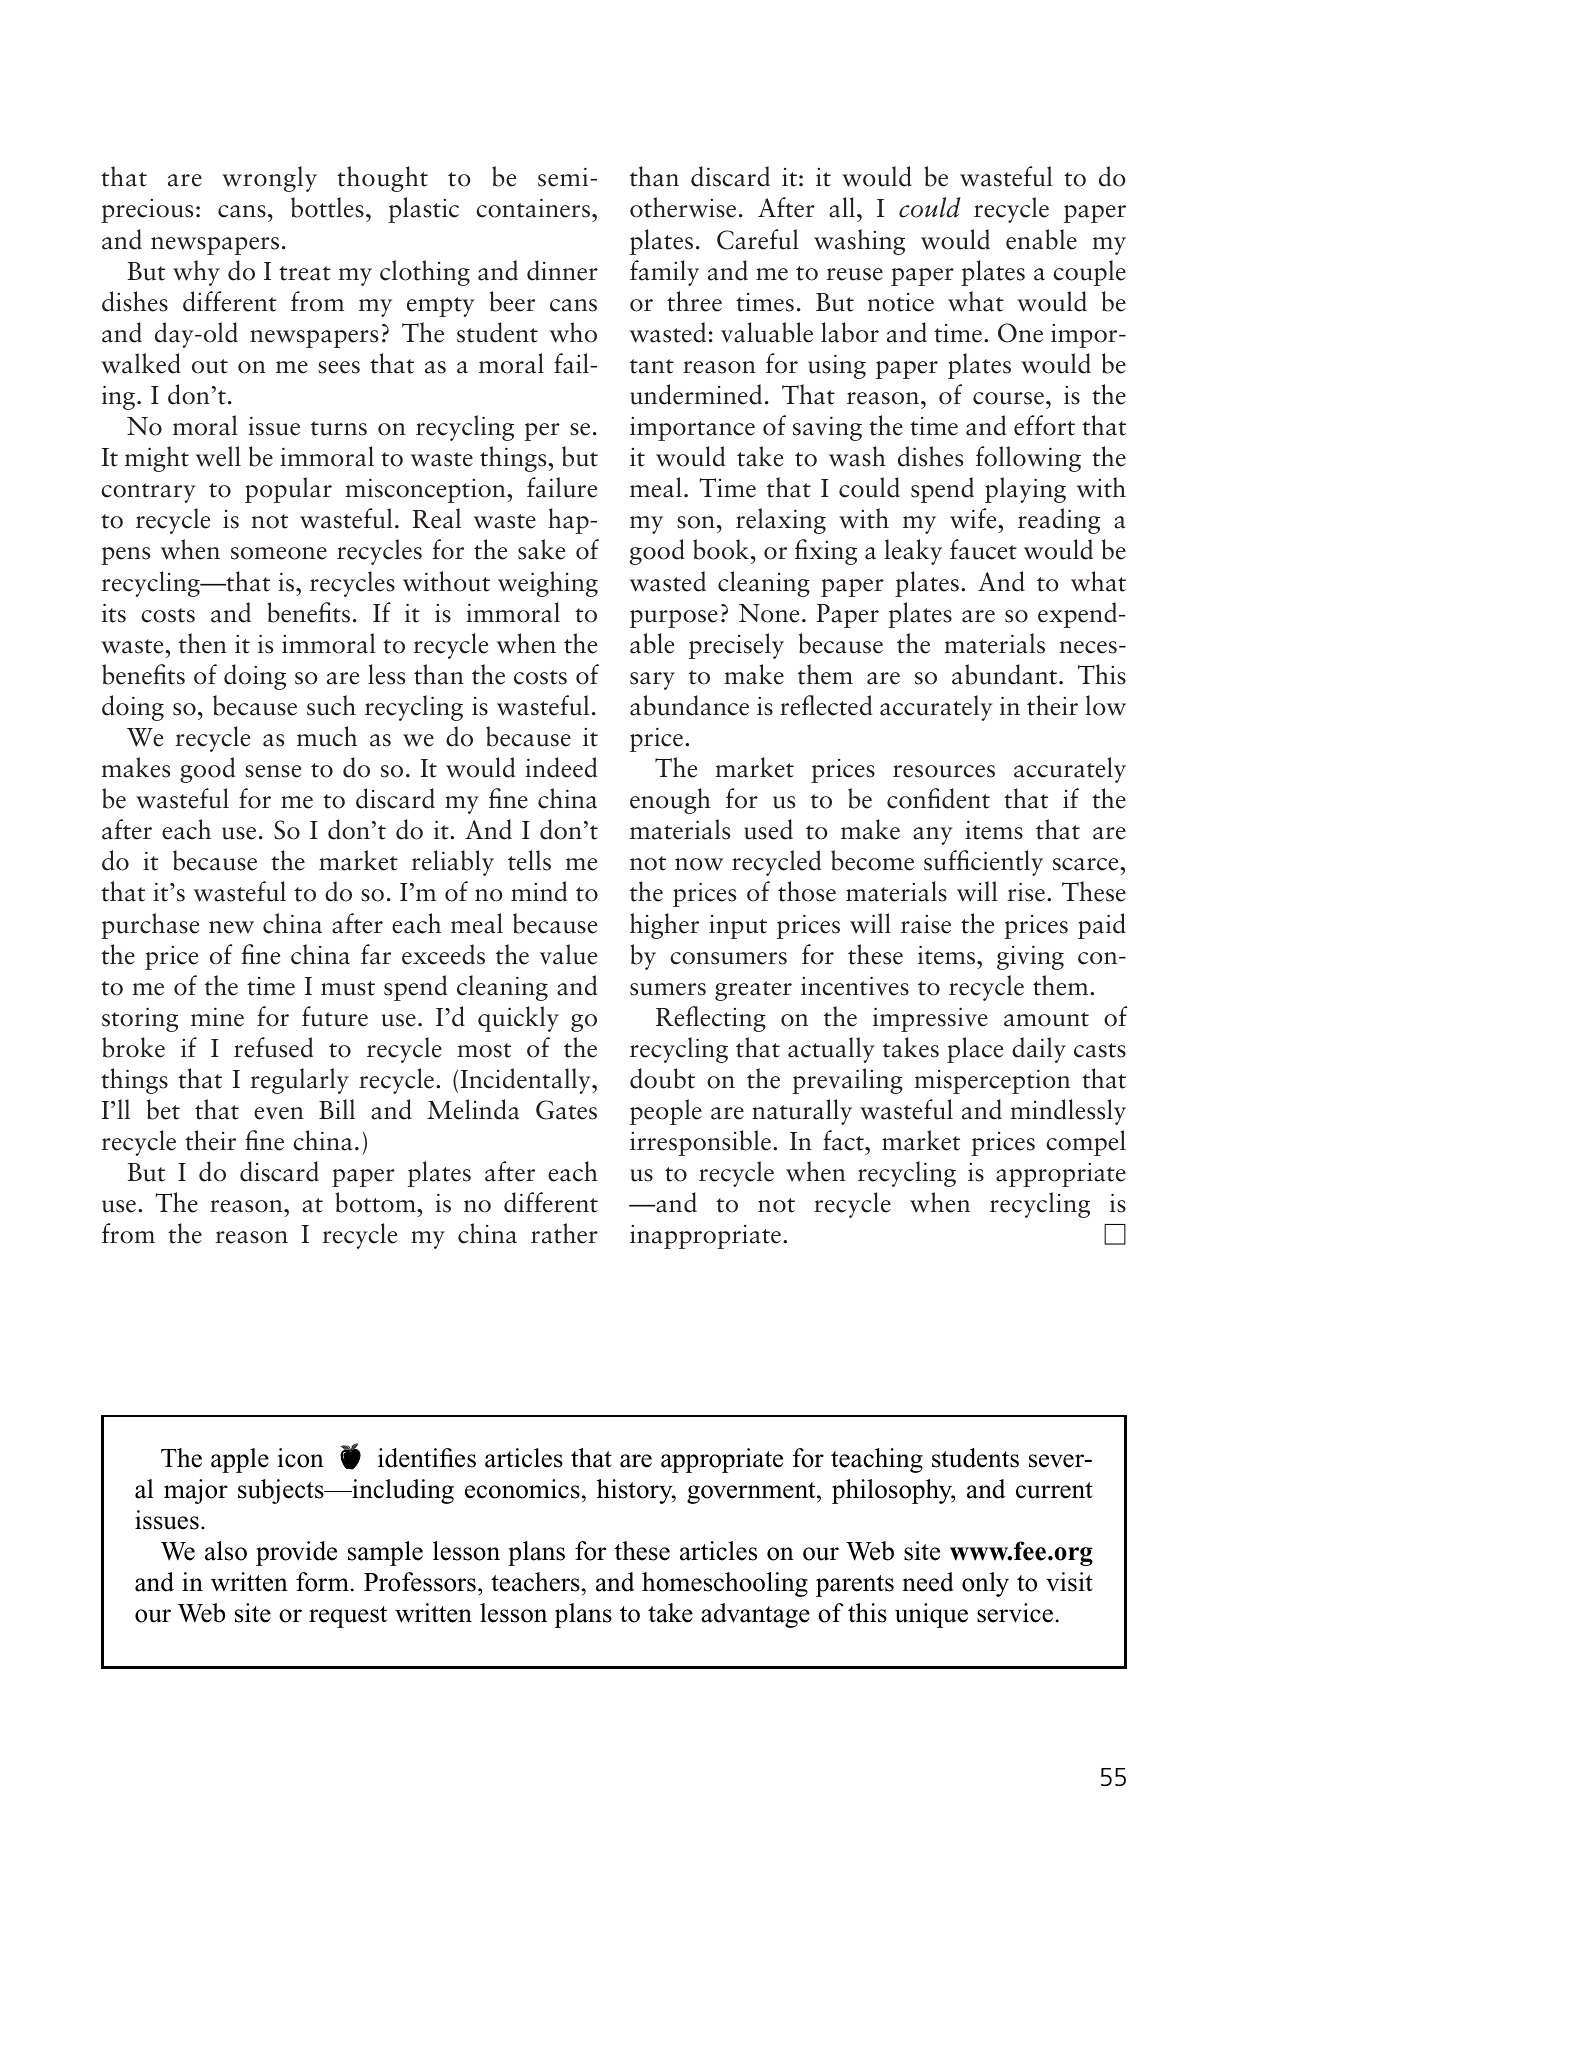 This screenshot has width=1585, height=2052. What do you see at coordinates (1086, 1143) in the screenshot?
I see `compel` at bounding box center [1086, 1143].
